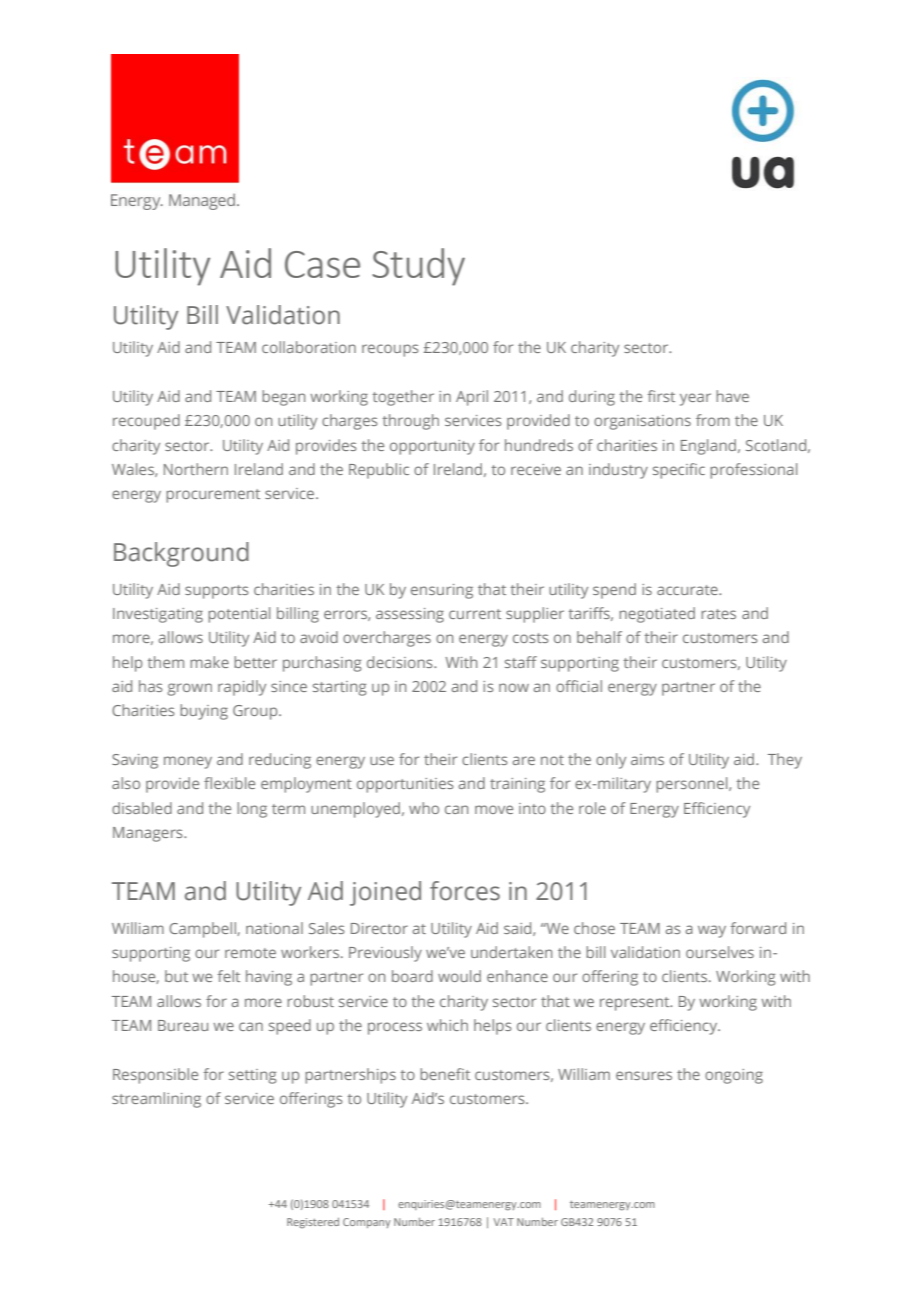 The width and height of the screenshot is (924, 1308). What do you see at coordinates (322, 264) in the screenshot?
I see `Case` at bounding box center [322, 264].
